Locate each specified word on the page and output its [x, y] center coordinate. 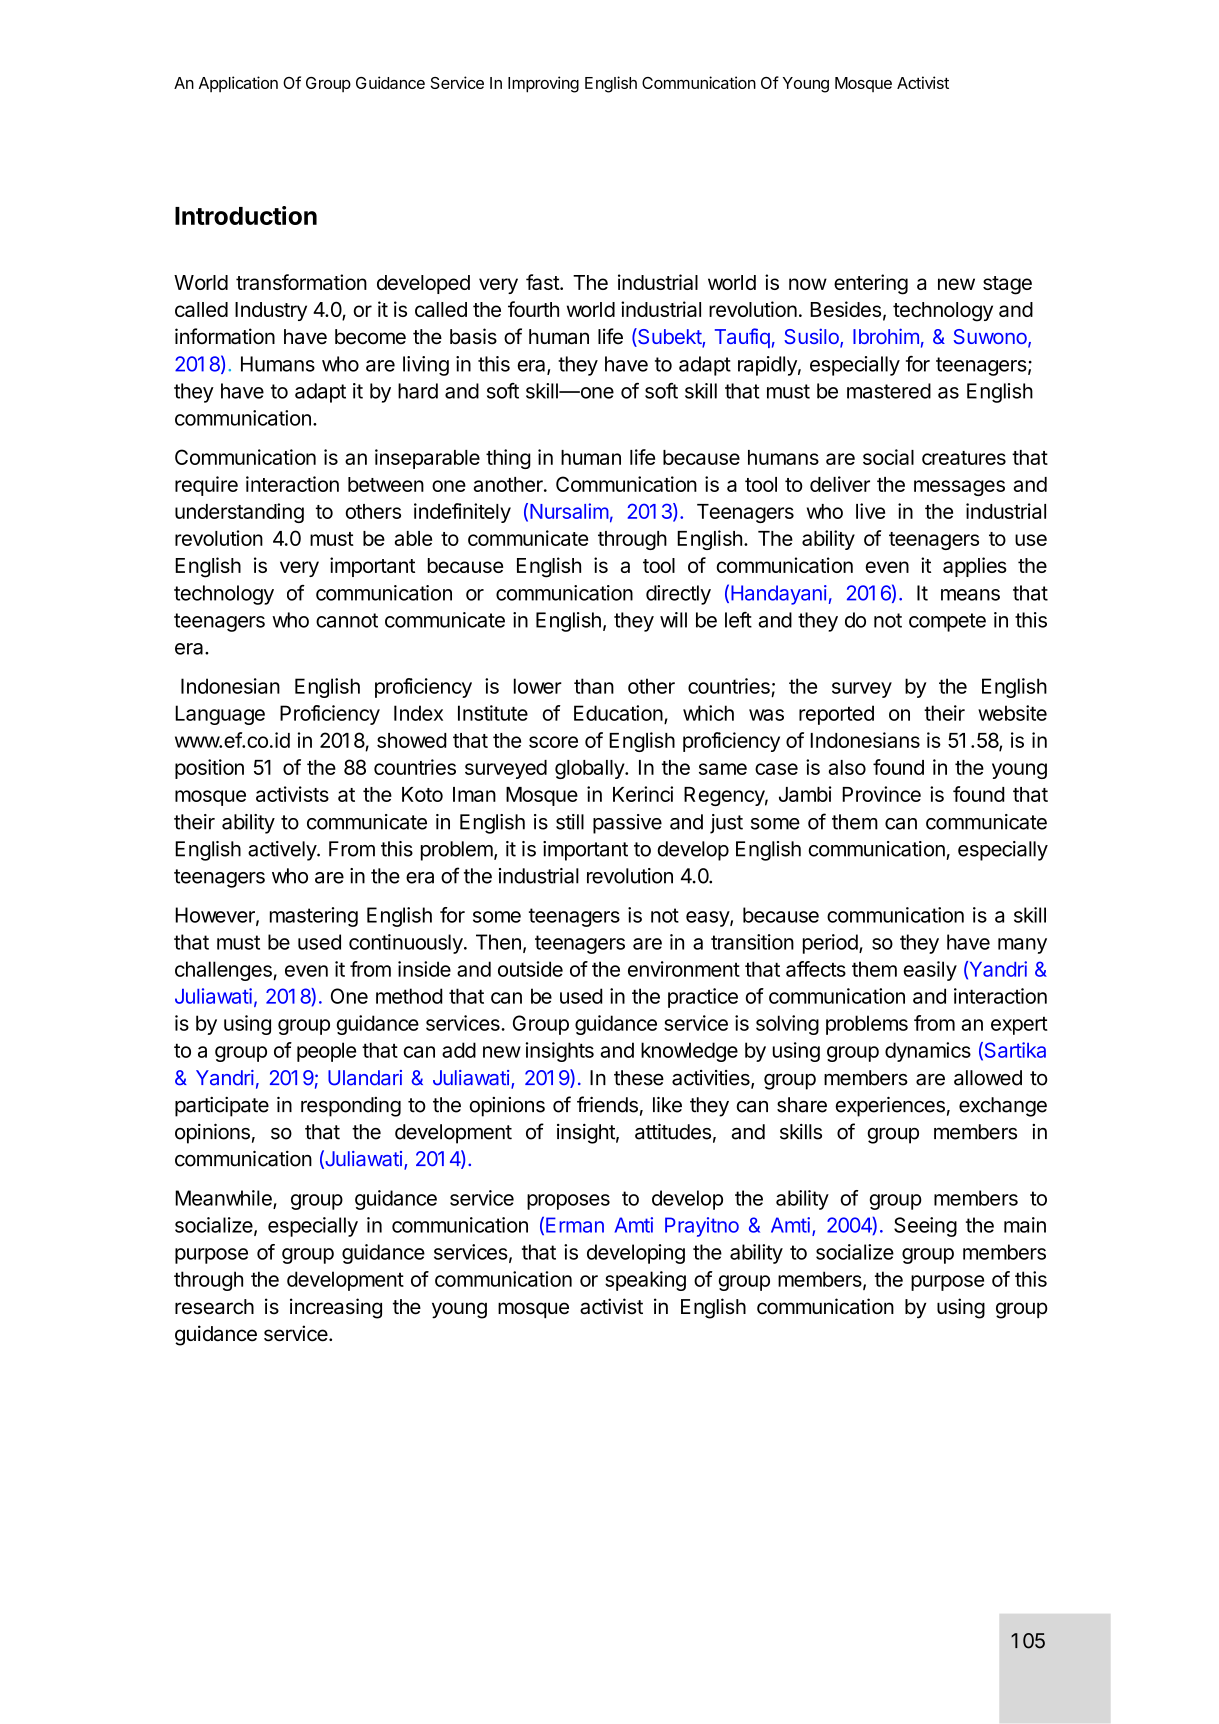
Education [618, 713]
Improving [543, 84]
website [1012, 713]
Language [220, 715]
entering [871, 284]
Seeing [925, 1227]
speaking [645, 1281]
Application [238, 84]
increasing [336, 1308]
